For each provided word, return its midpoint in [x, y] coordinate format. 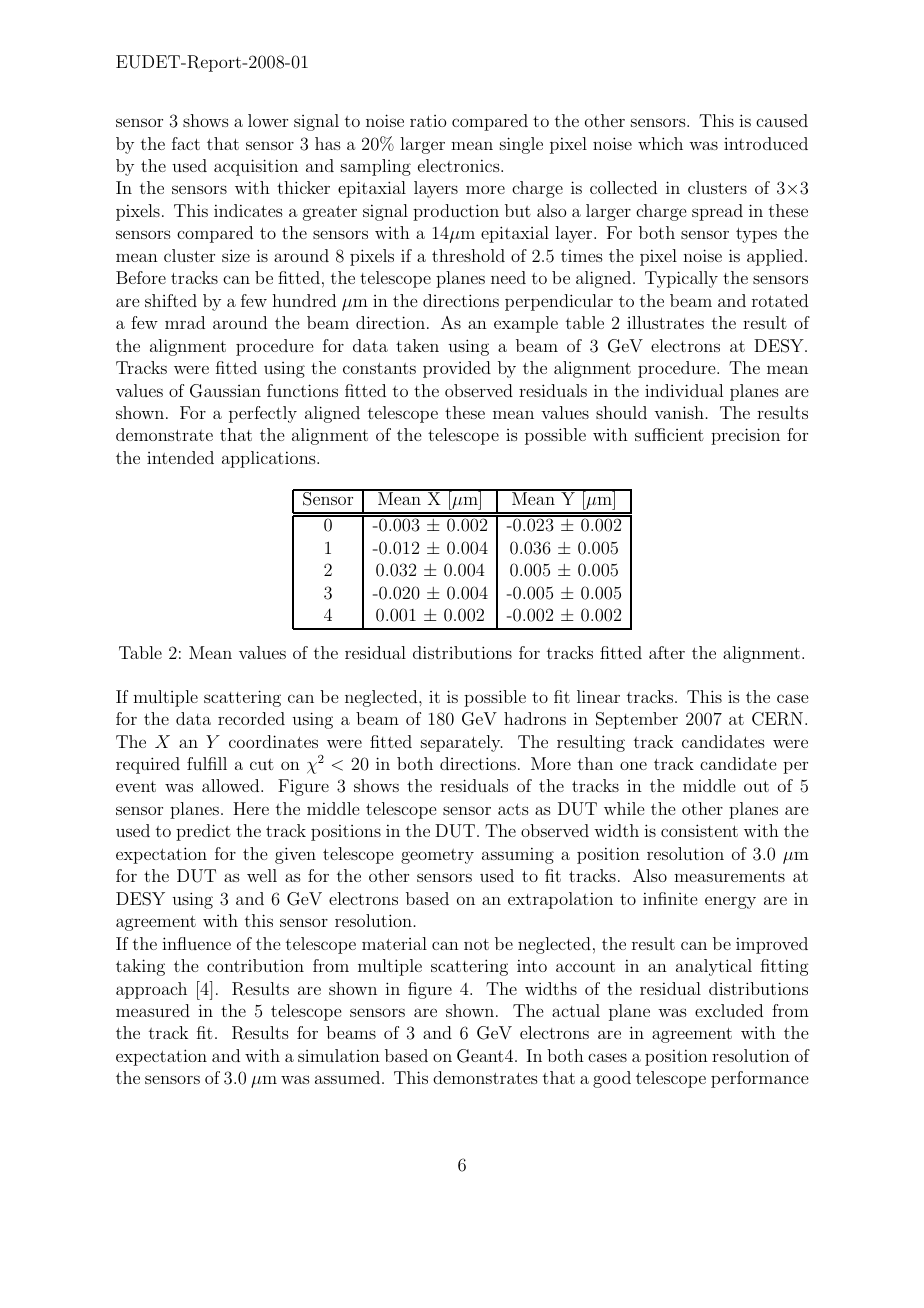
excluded [729, 1010]
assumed [349, 1077]
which [660, 143]
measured [153, 1010]
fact [186, 143]
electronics [460, 165]
